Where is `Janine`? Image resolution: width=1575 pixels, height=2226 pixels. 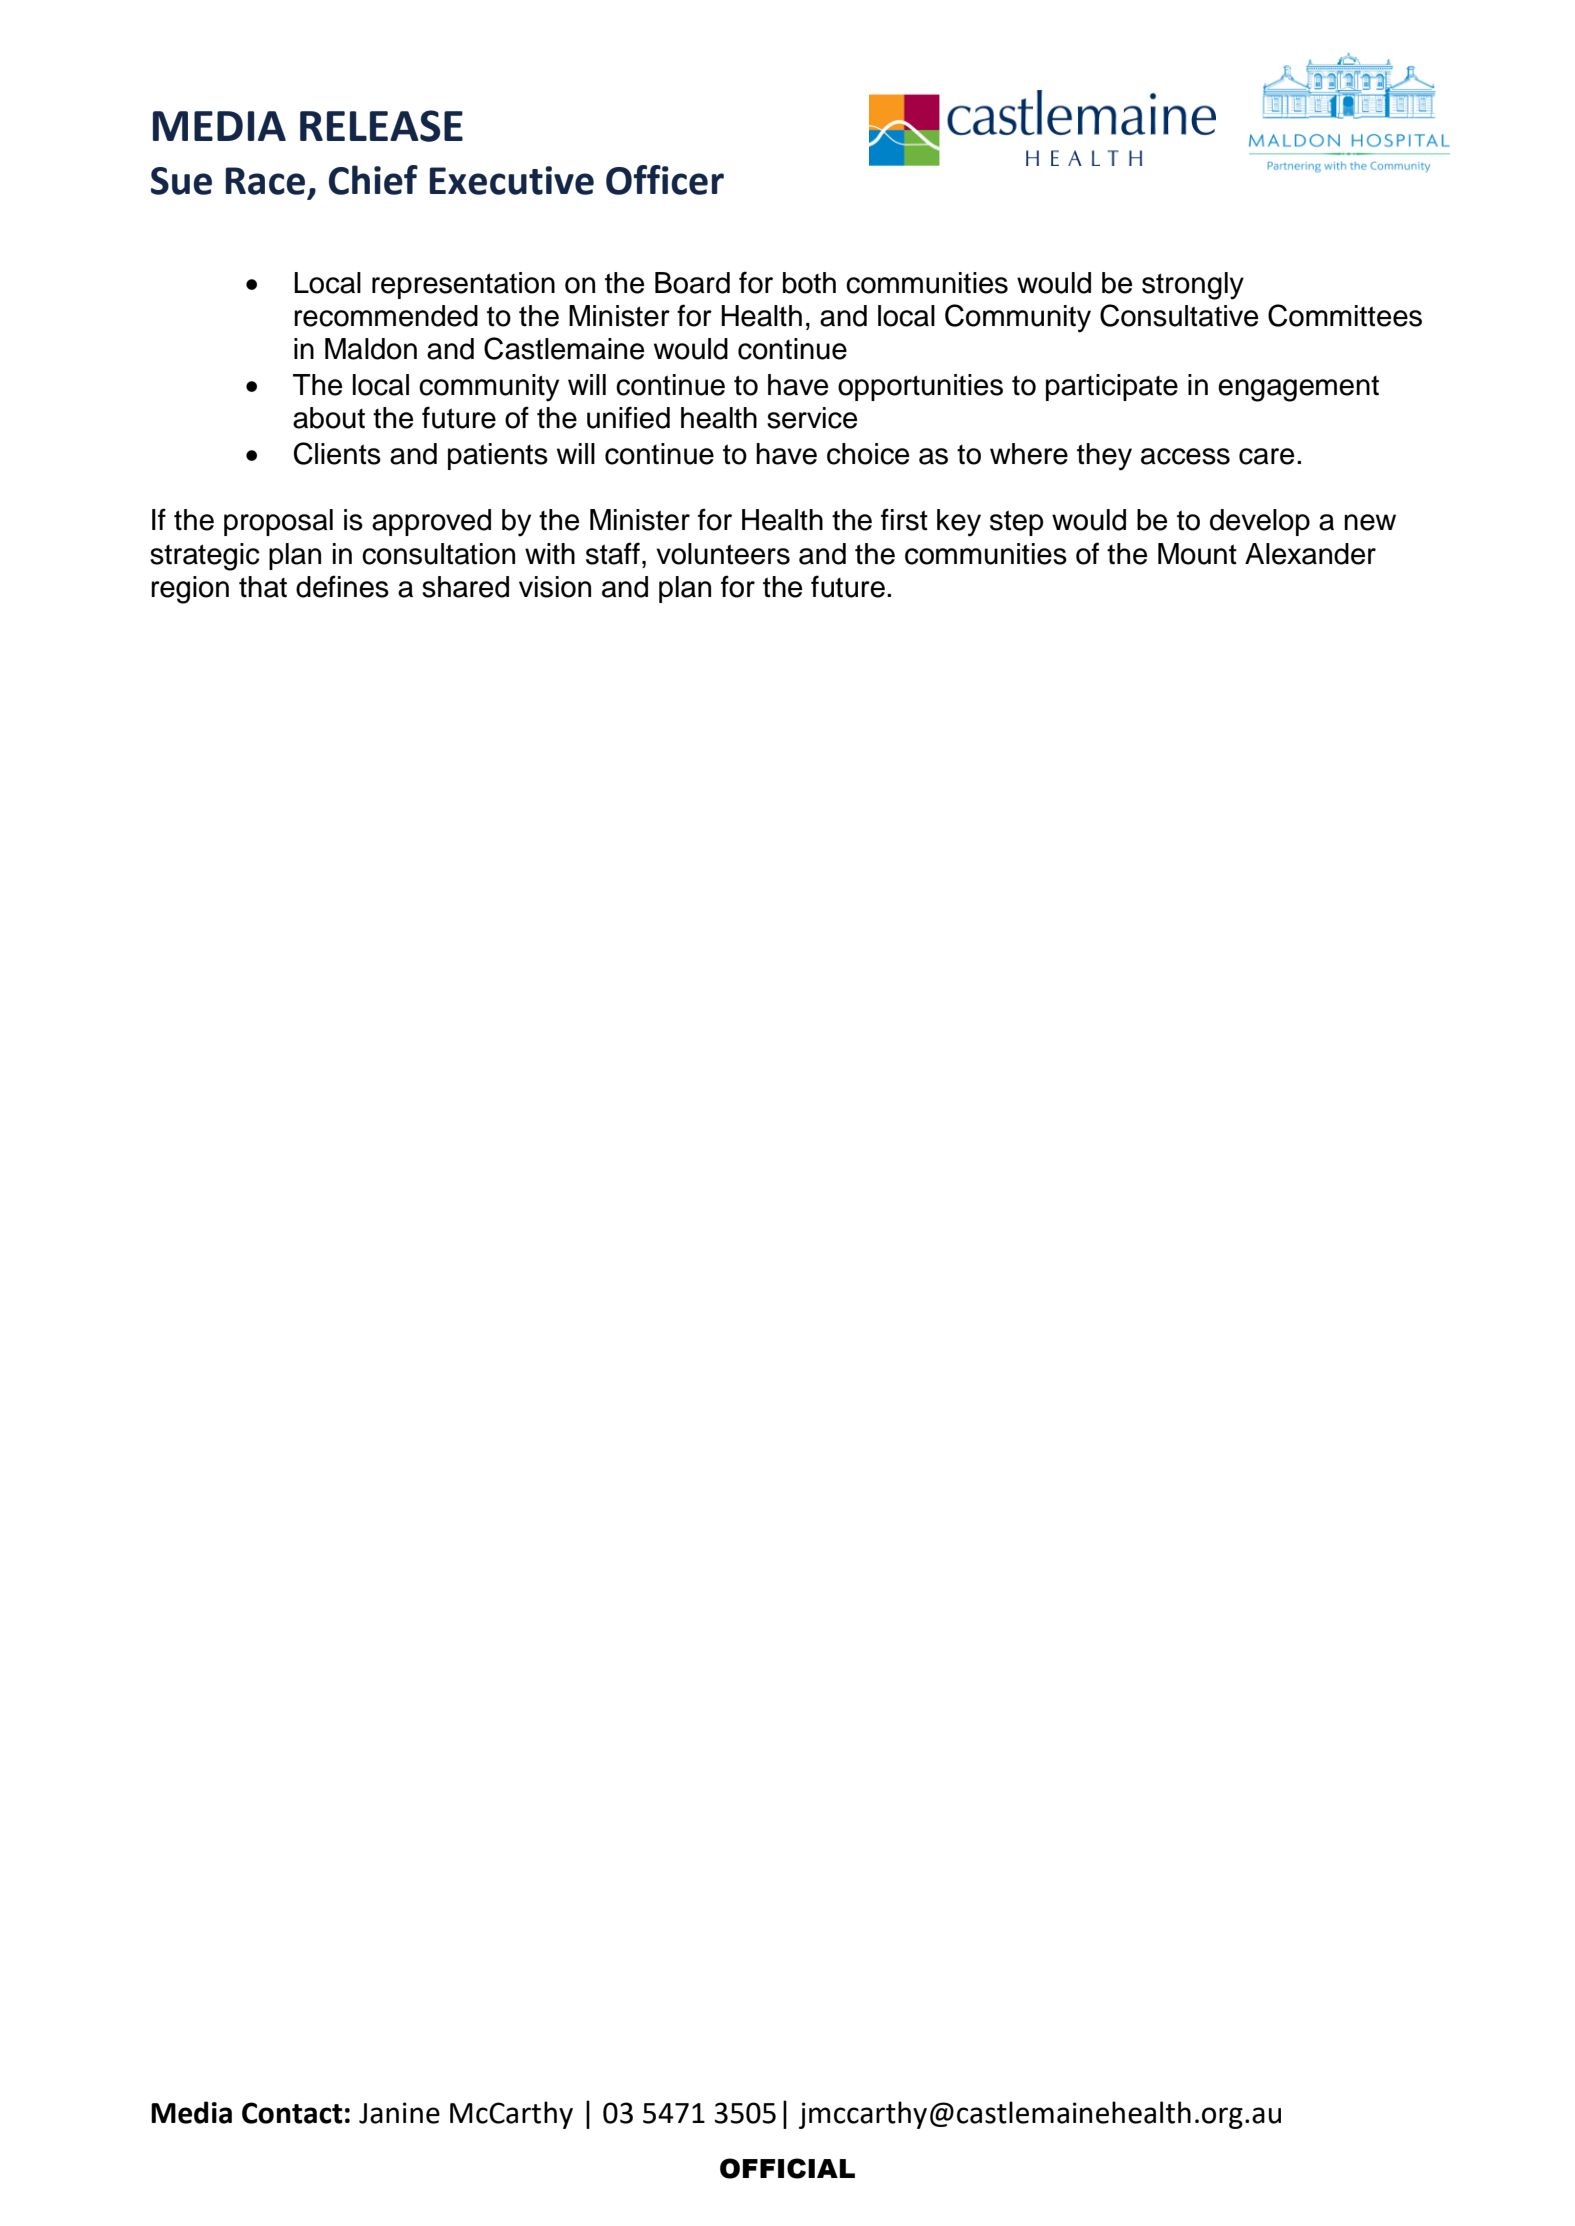 Janine is located at coordinates (399, 2113).
